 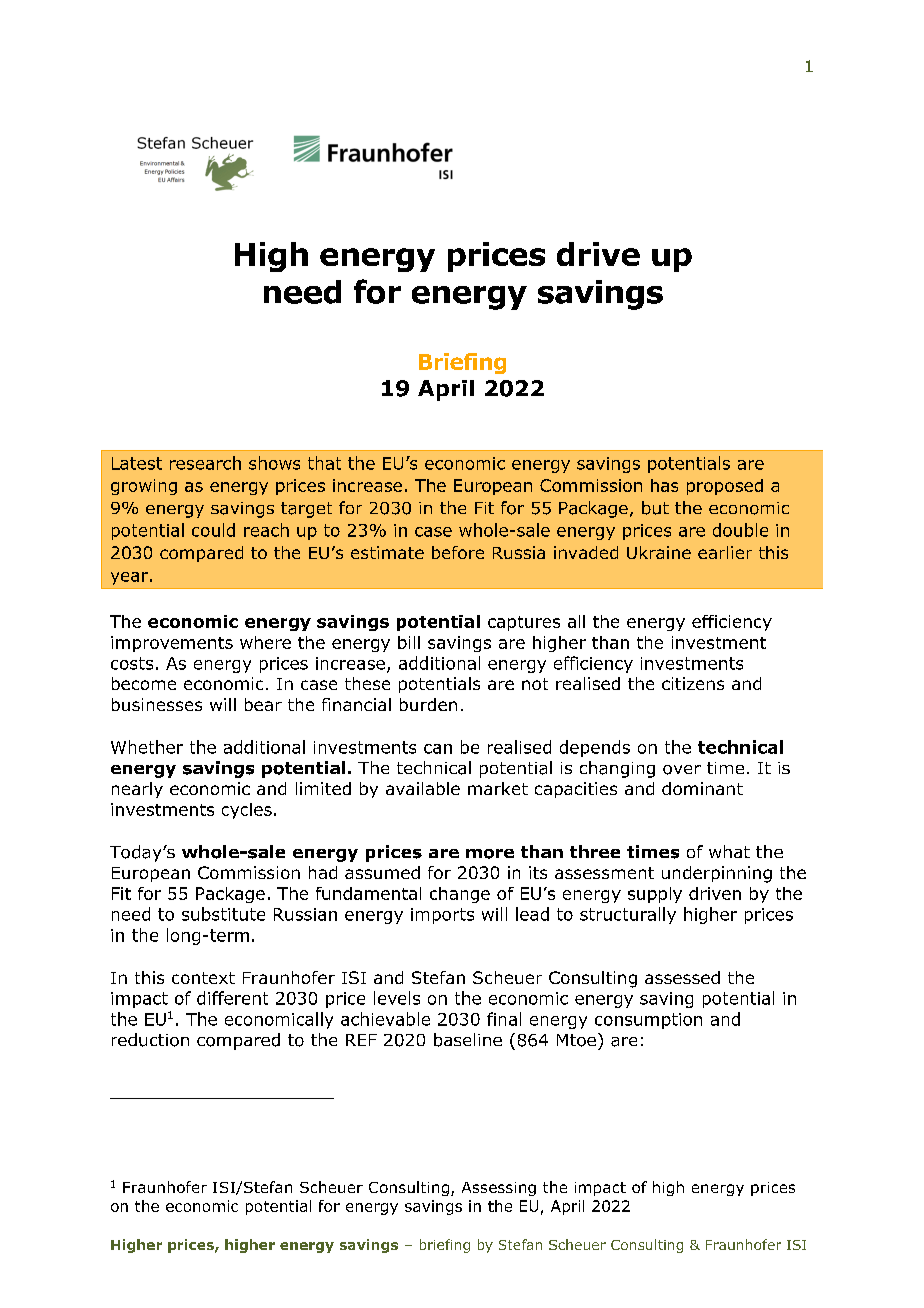 What do you see at coordinates (247, 811) in the screenshot?
I see `cycles` at bounding box center [247, 811].
